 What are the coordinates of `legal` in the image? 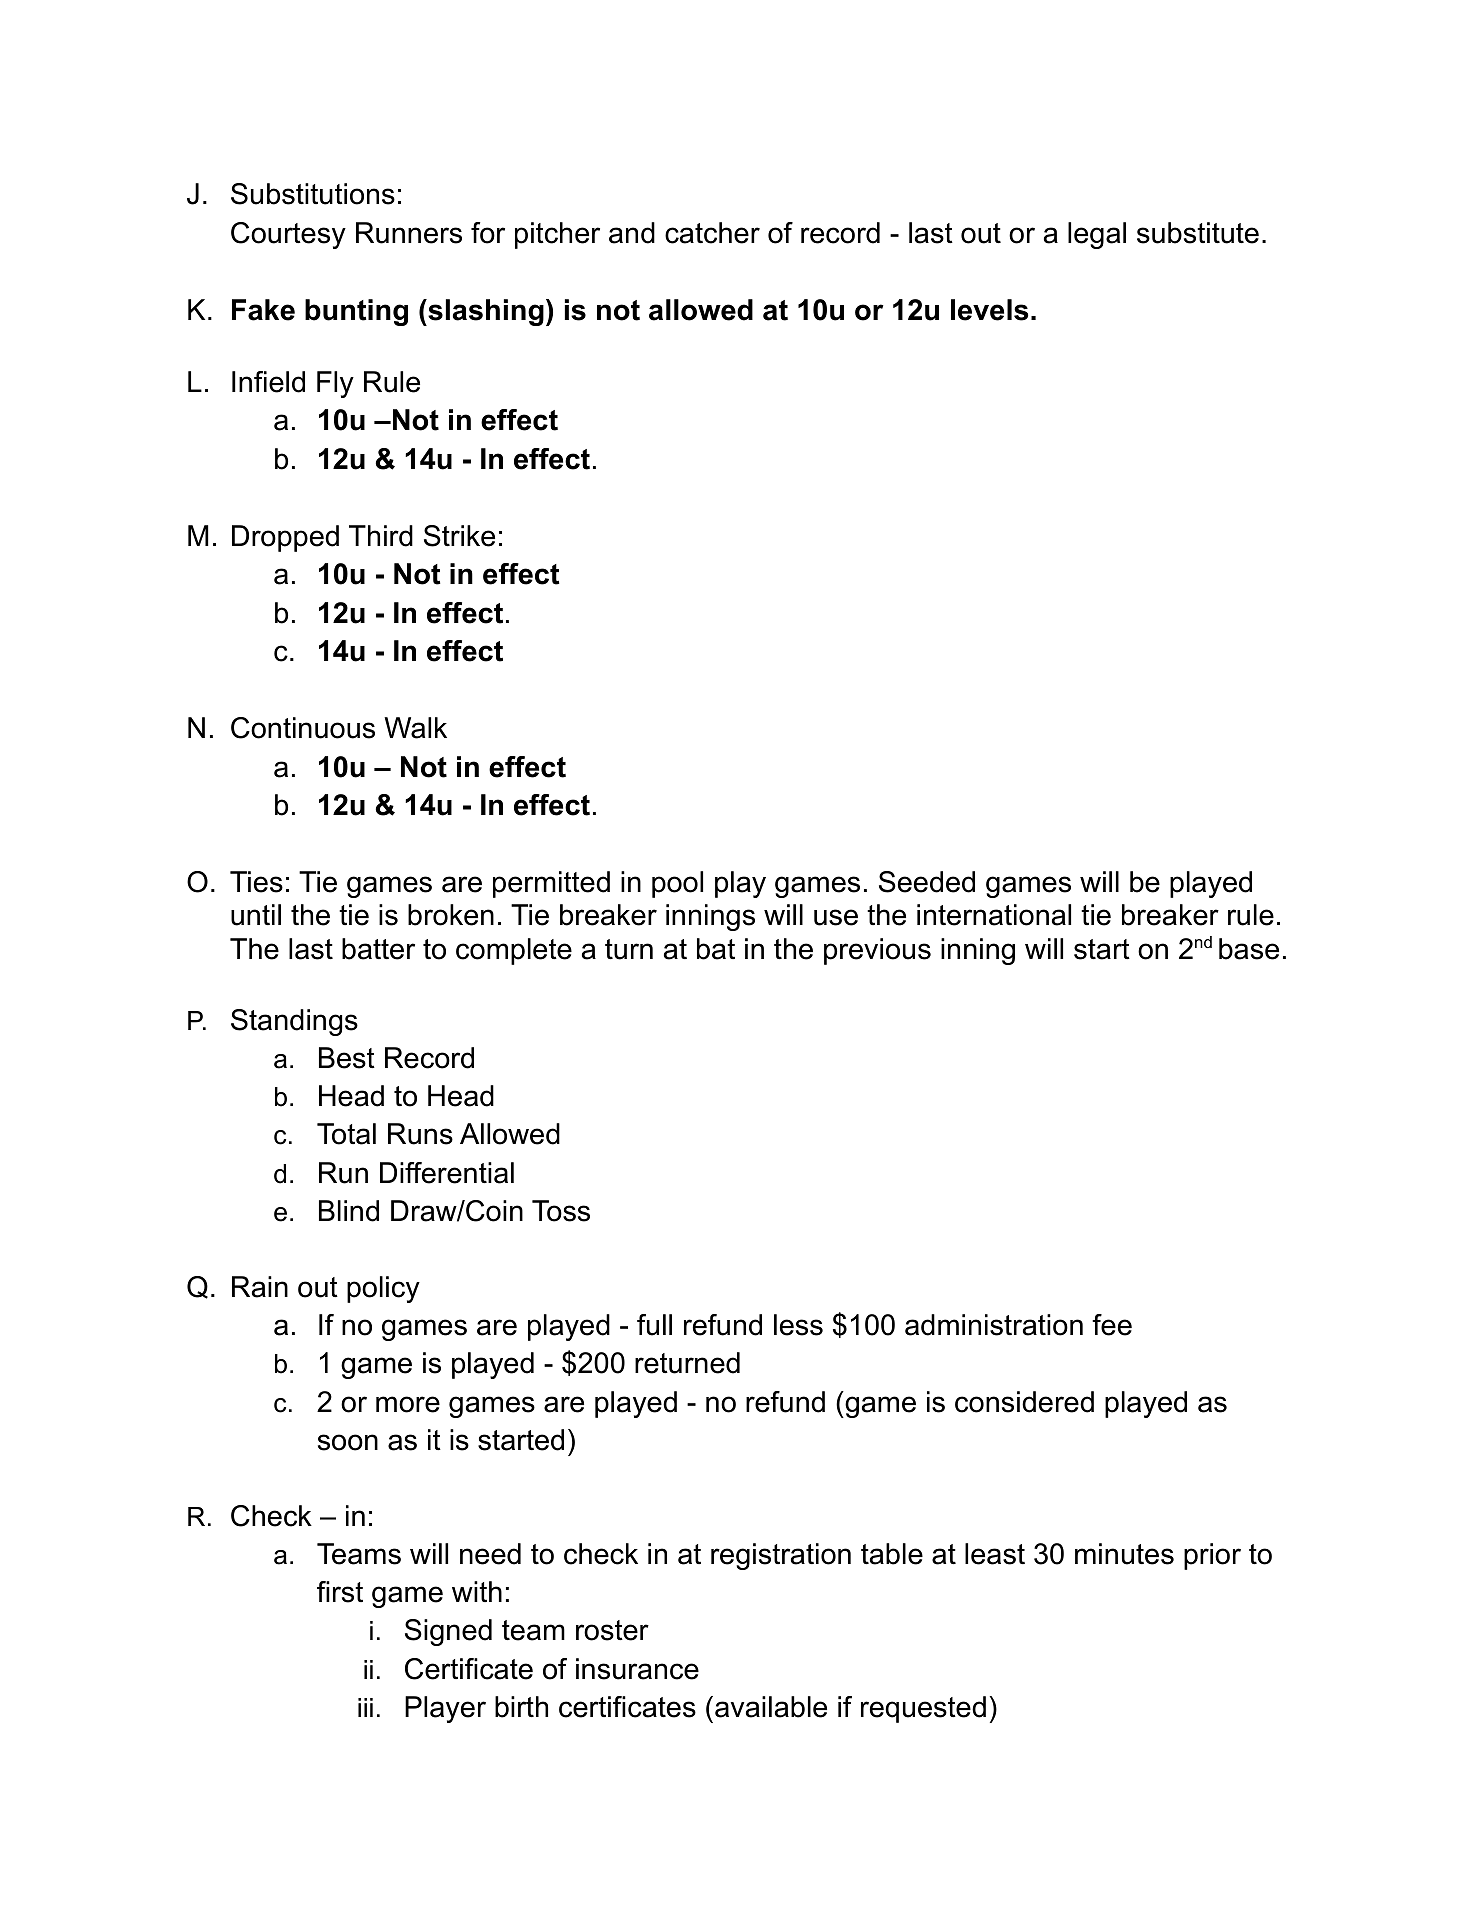 It's located at (1097, 235).
